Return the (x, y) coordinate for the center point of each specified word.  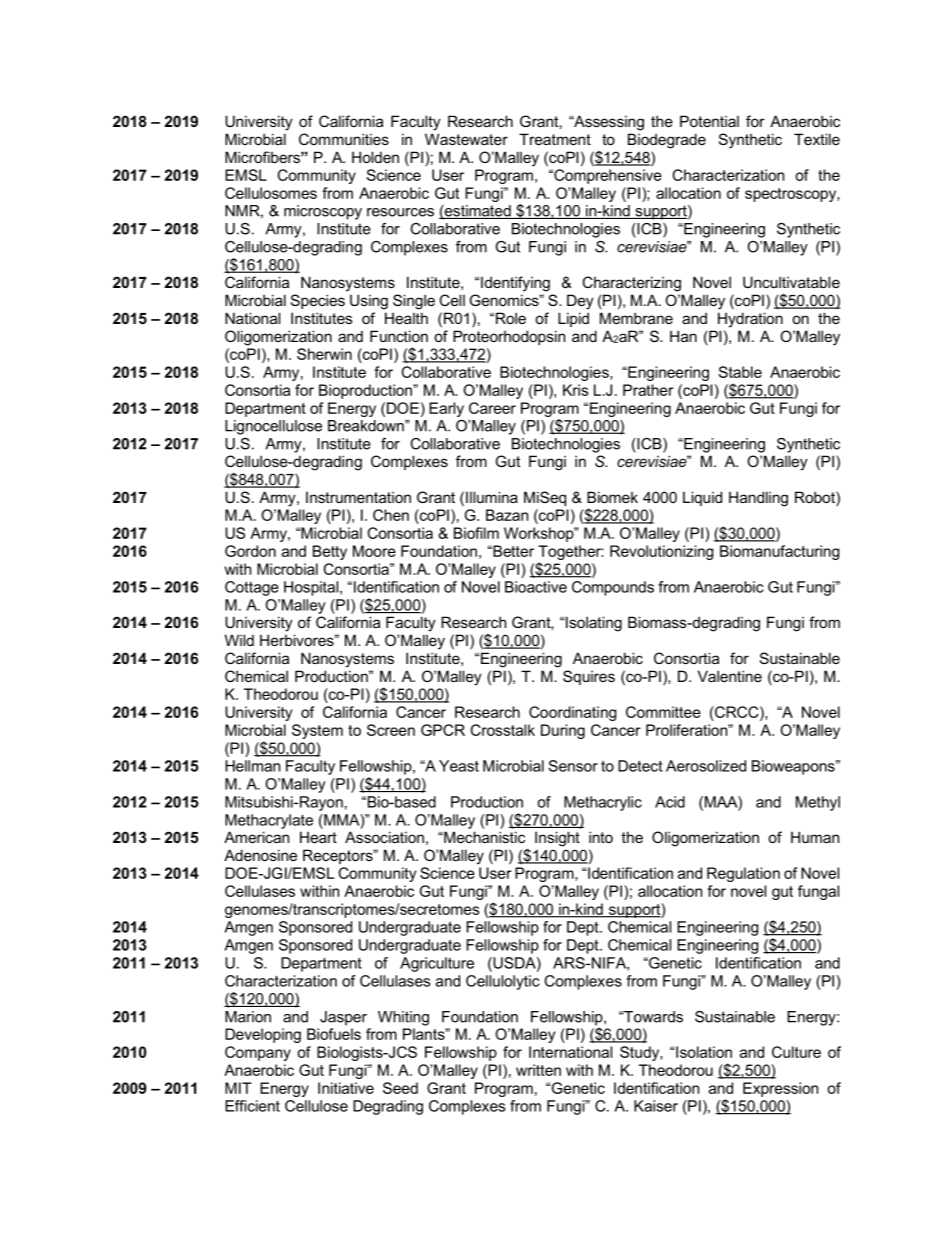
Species (318, 301)
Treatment (555, 139)
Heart (318, 837)
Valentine (730, 676)
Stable (740, 372)
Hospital (311, 588)
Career (492, 408)
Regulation (743, 874)
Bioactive (536, 587)
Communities (344, 139)
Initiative (346, 1088)
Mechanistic (483, 837)
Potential (709, 121)
